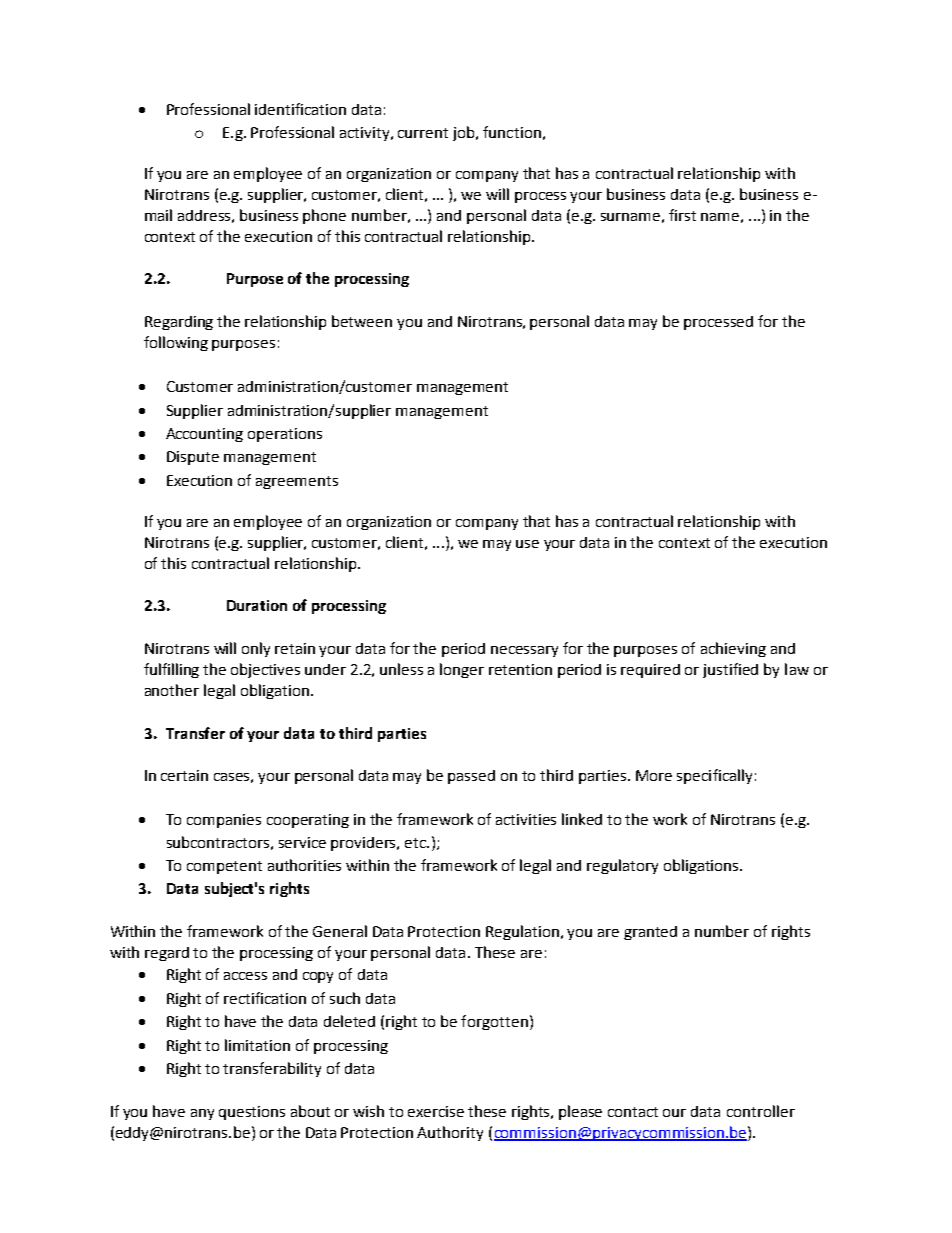 This document has width=952, height=1233. I want to click on necessary, so click(524, 651).
